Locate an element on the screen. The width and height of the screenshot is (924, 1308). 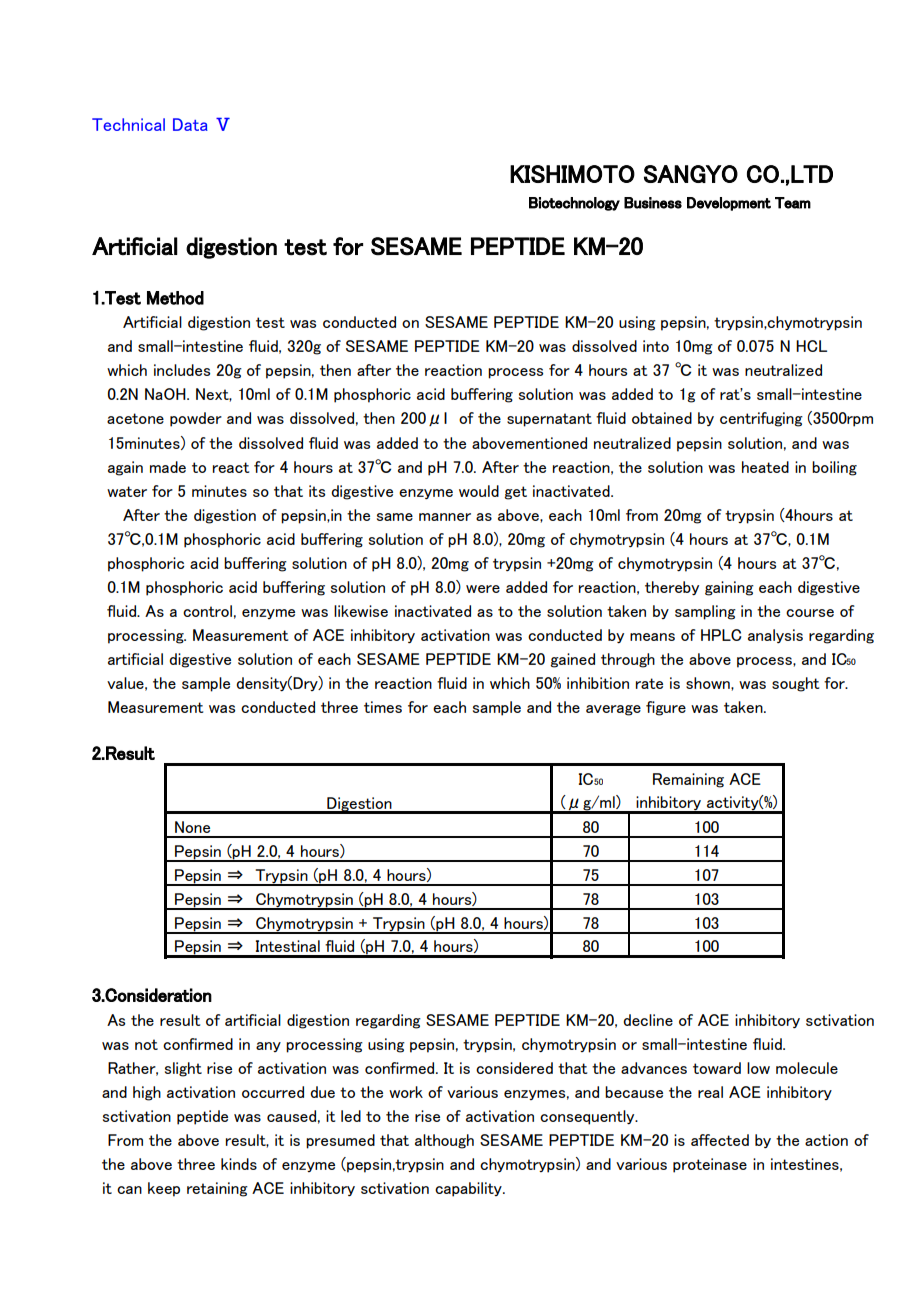
although is located at coordinates (444, 1141).
